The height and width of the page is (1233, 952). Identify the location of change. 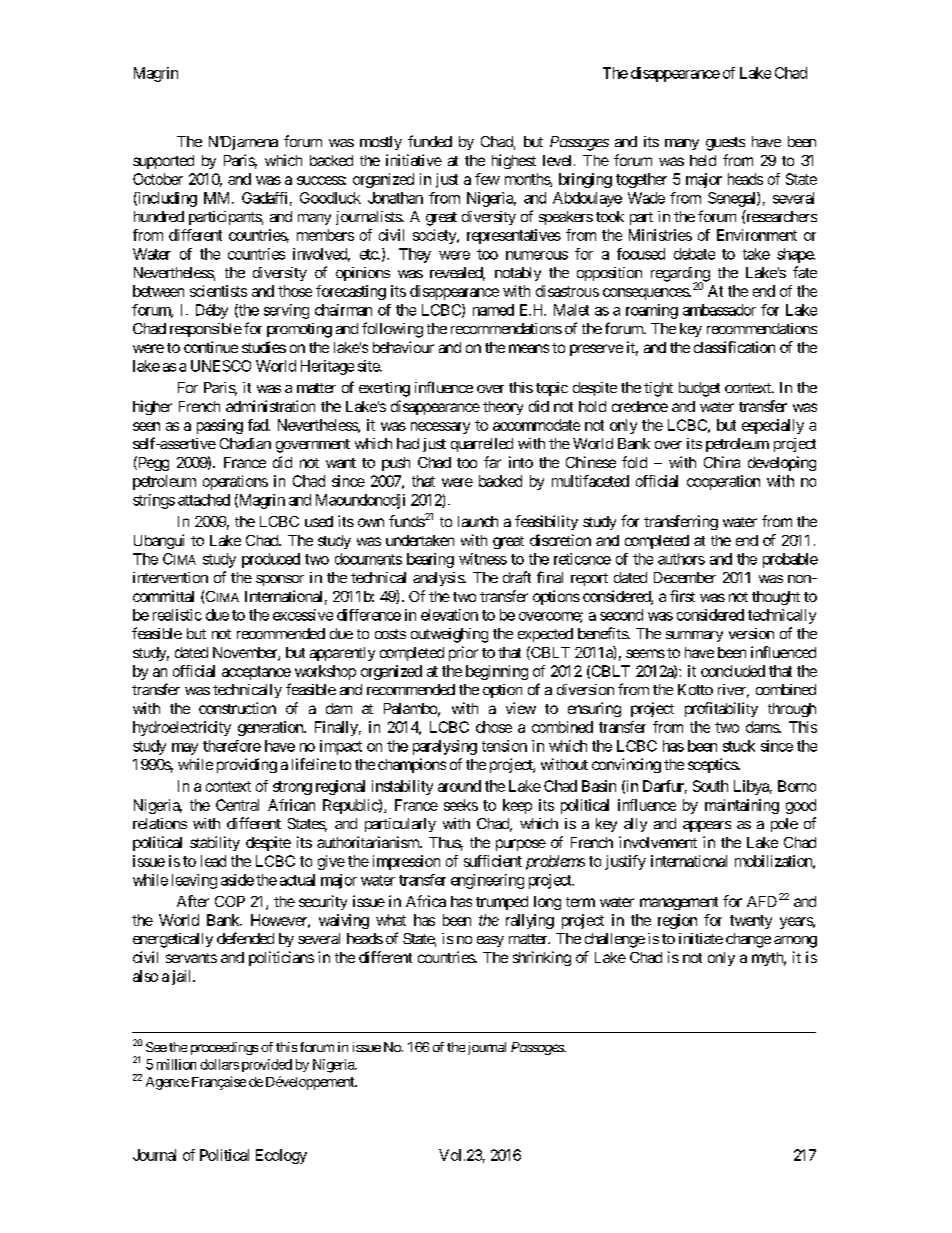
(748, 940).
